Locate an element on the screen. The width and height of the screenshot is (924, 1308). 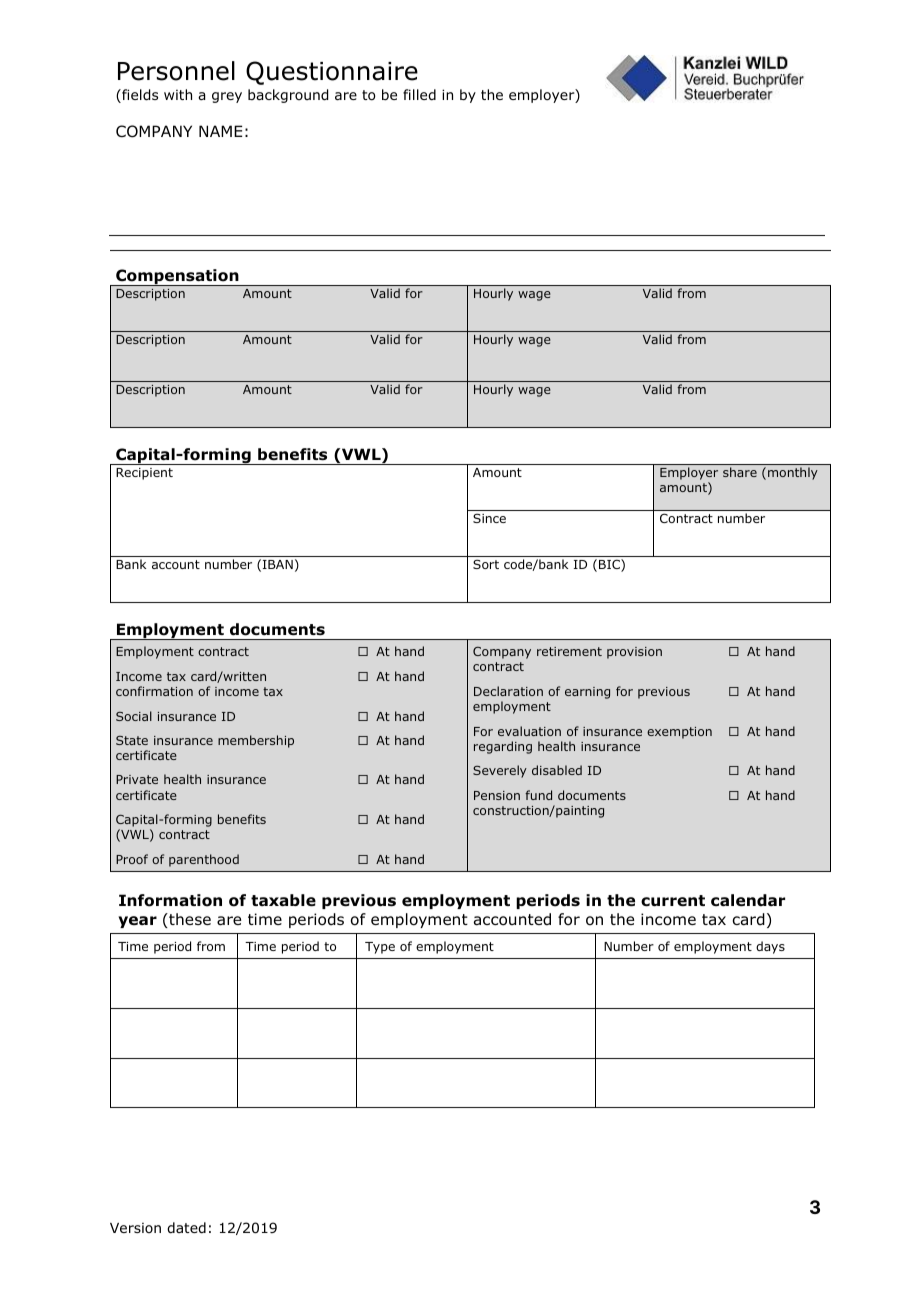
dated is located at coordinates (186, 1227).
